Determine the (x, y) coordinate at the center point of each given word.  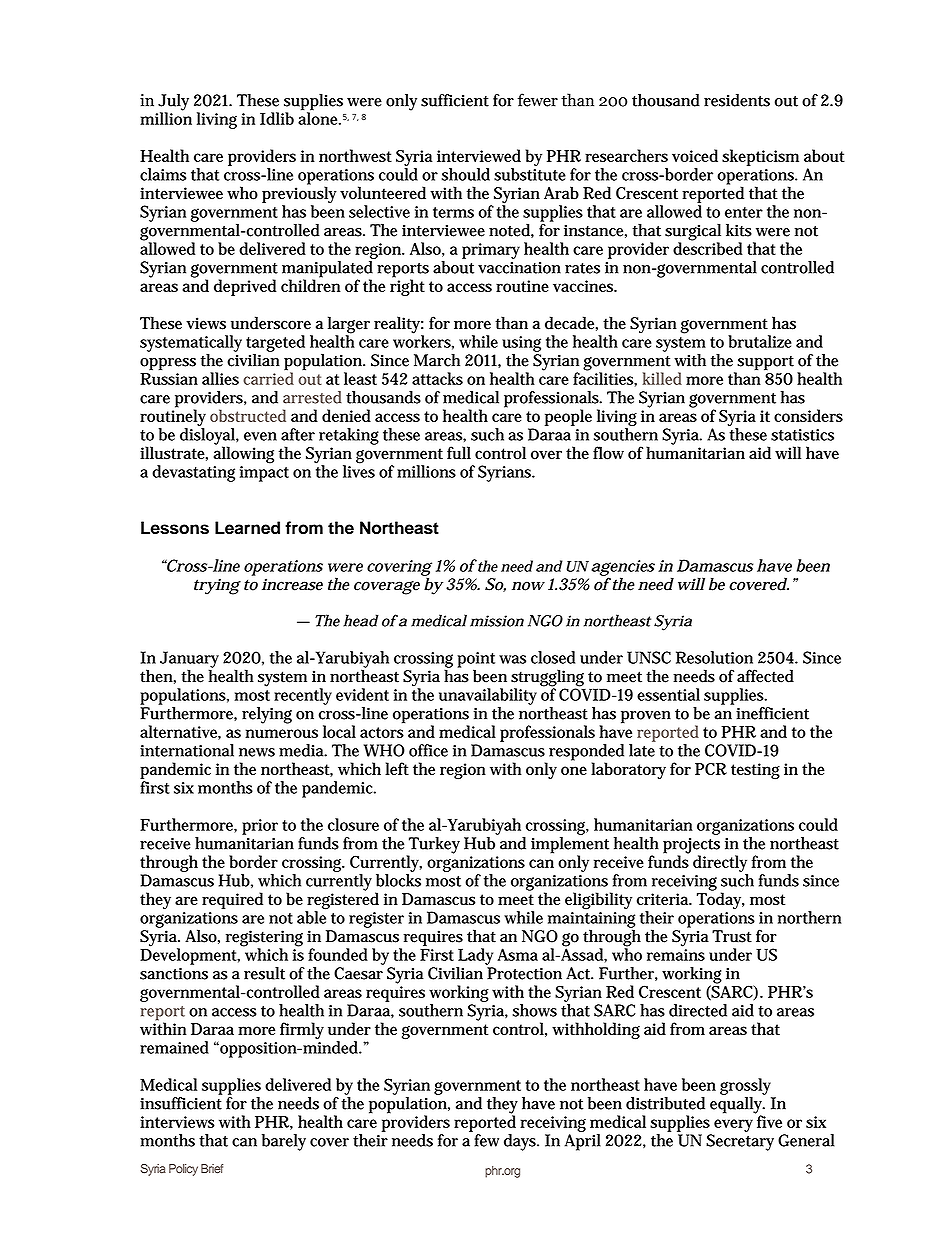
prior (260, 827)
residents (737, 100)
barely (284, 1142)
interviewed (479, 155)
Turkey (433, 846)
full (459, 452)
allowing (243, 454)
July (173, 103)
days (521, 1142)
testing (755, 771)
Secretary (740, 1142)
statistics (802, 435)
